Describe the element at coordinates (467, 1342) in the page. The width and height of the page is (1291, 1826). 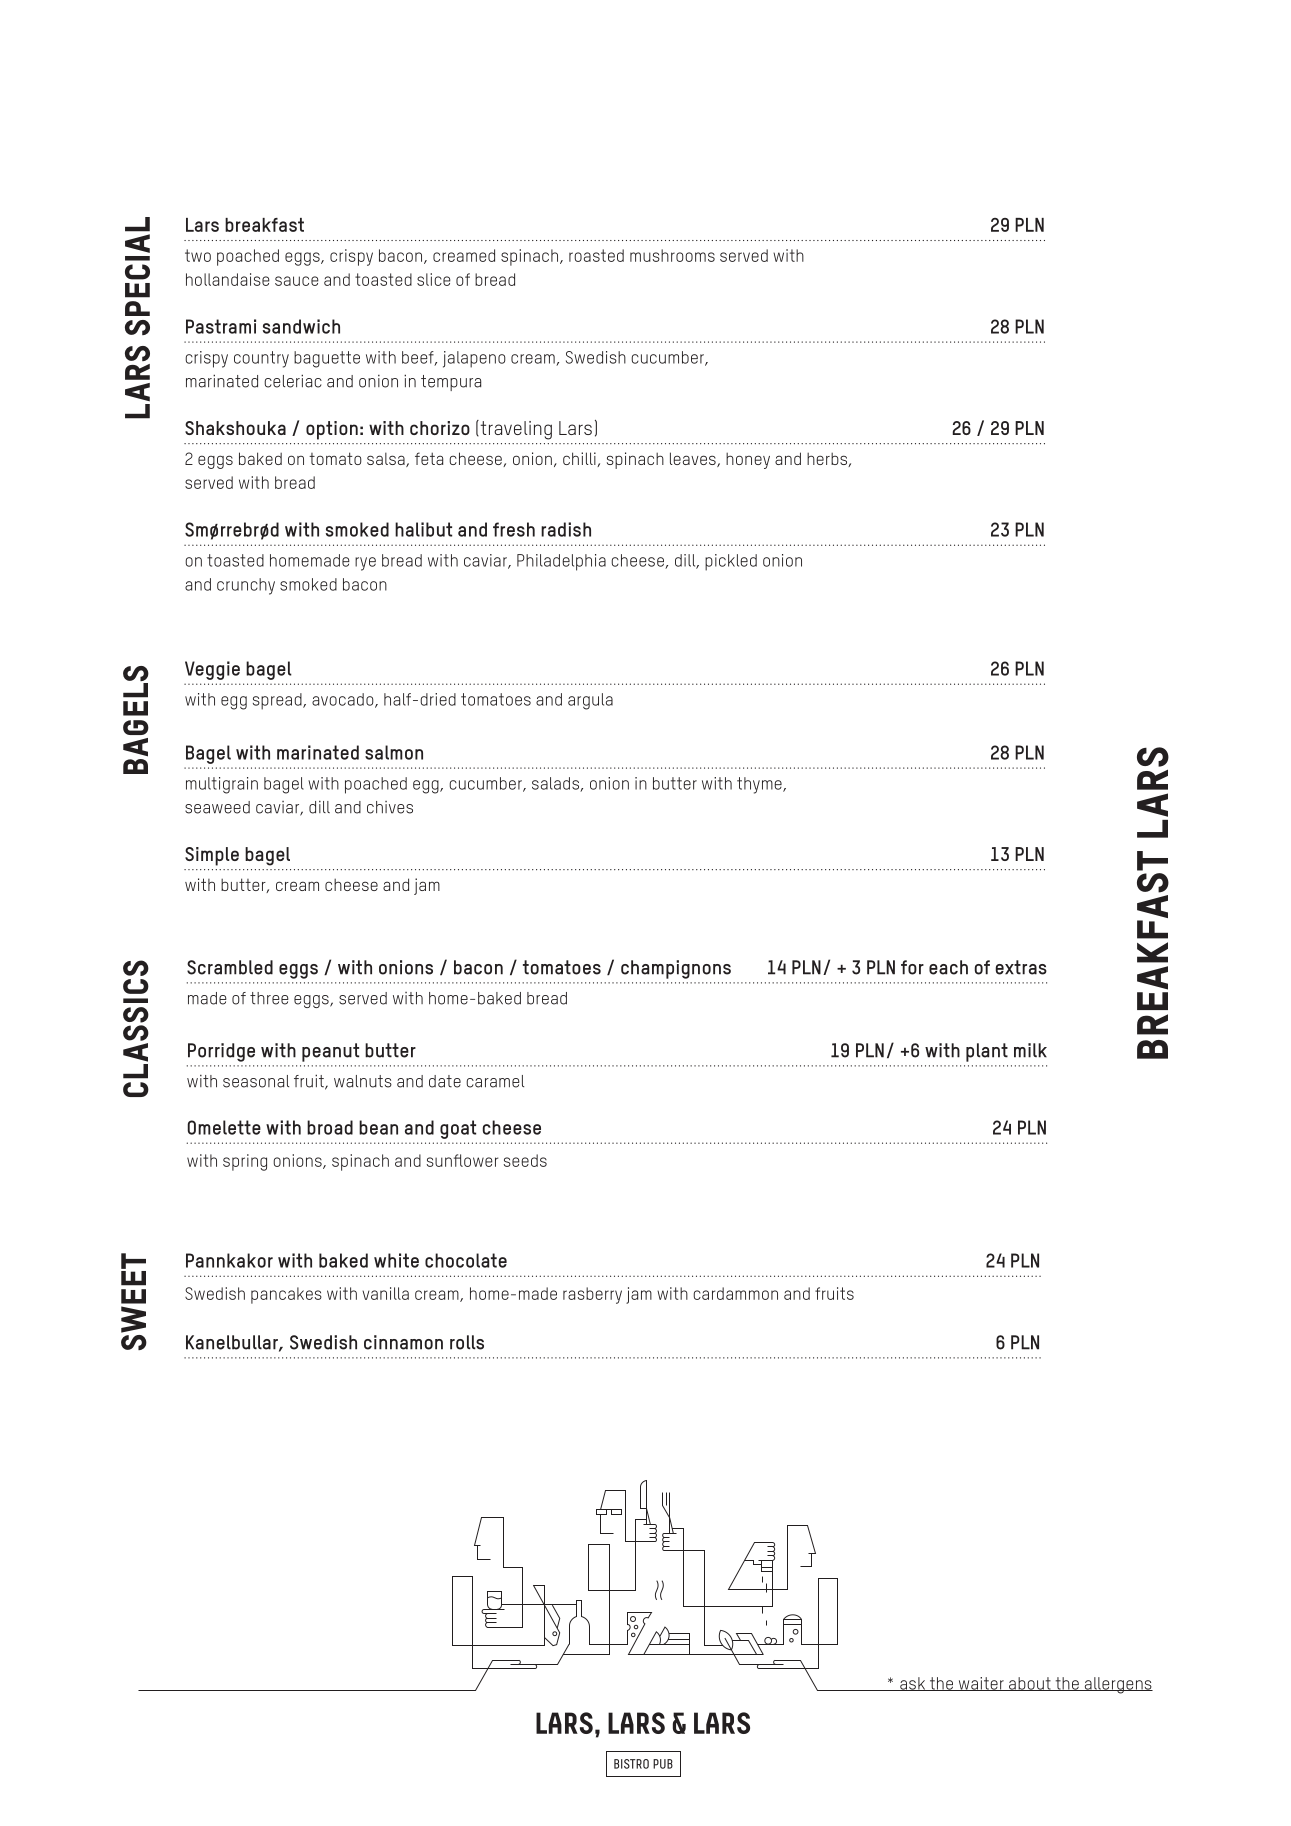
I see `rolls` at that location.
